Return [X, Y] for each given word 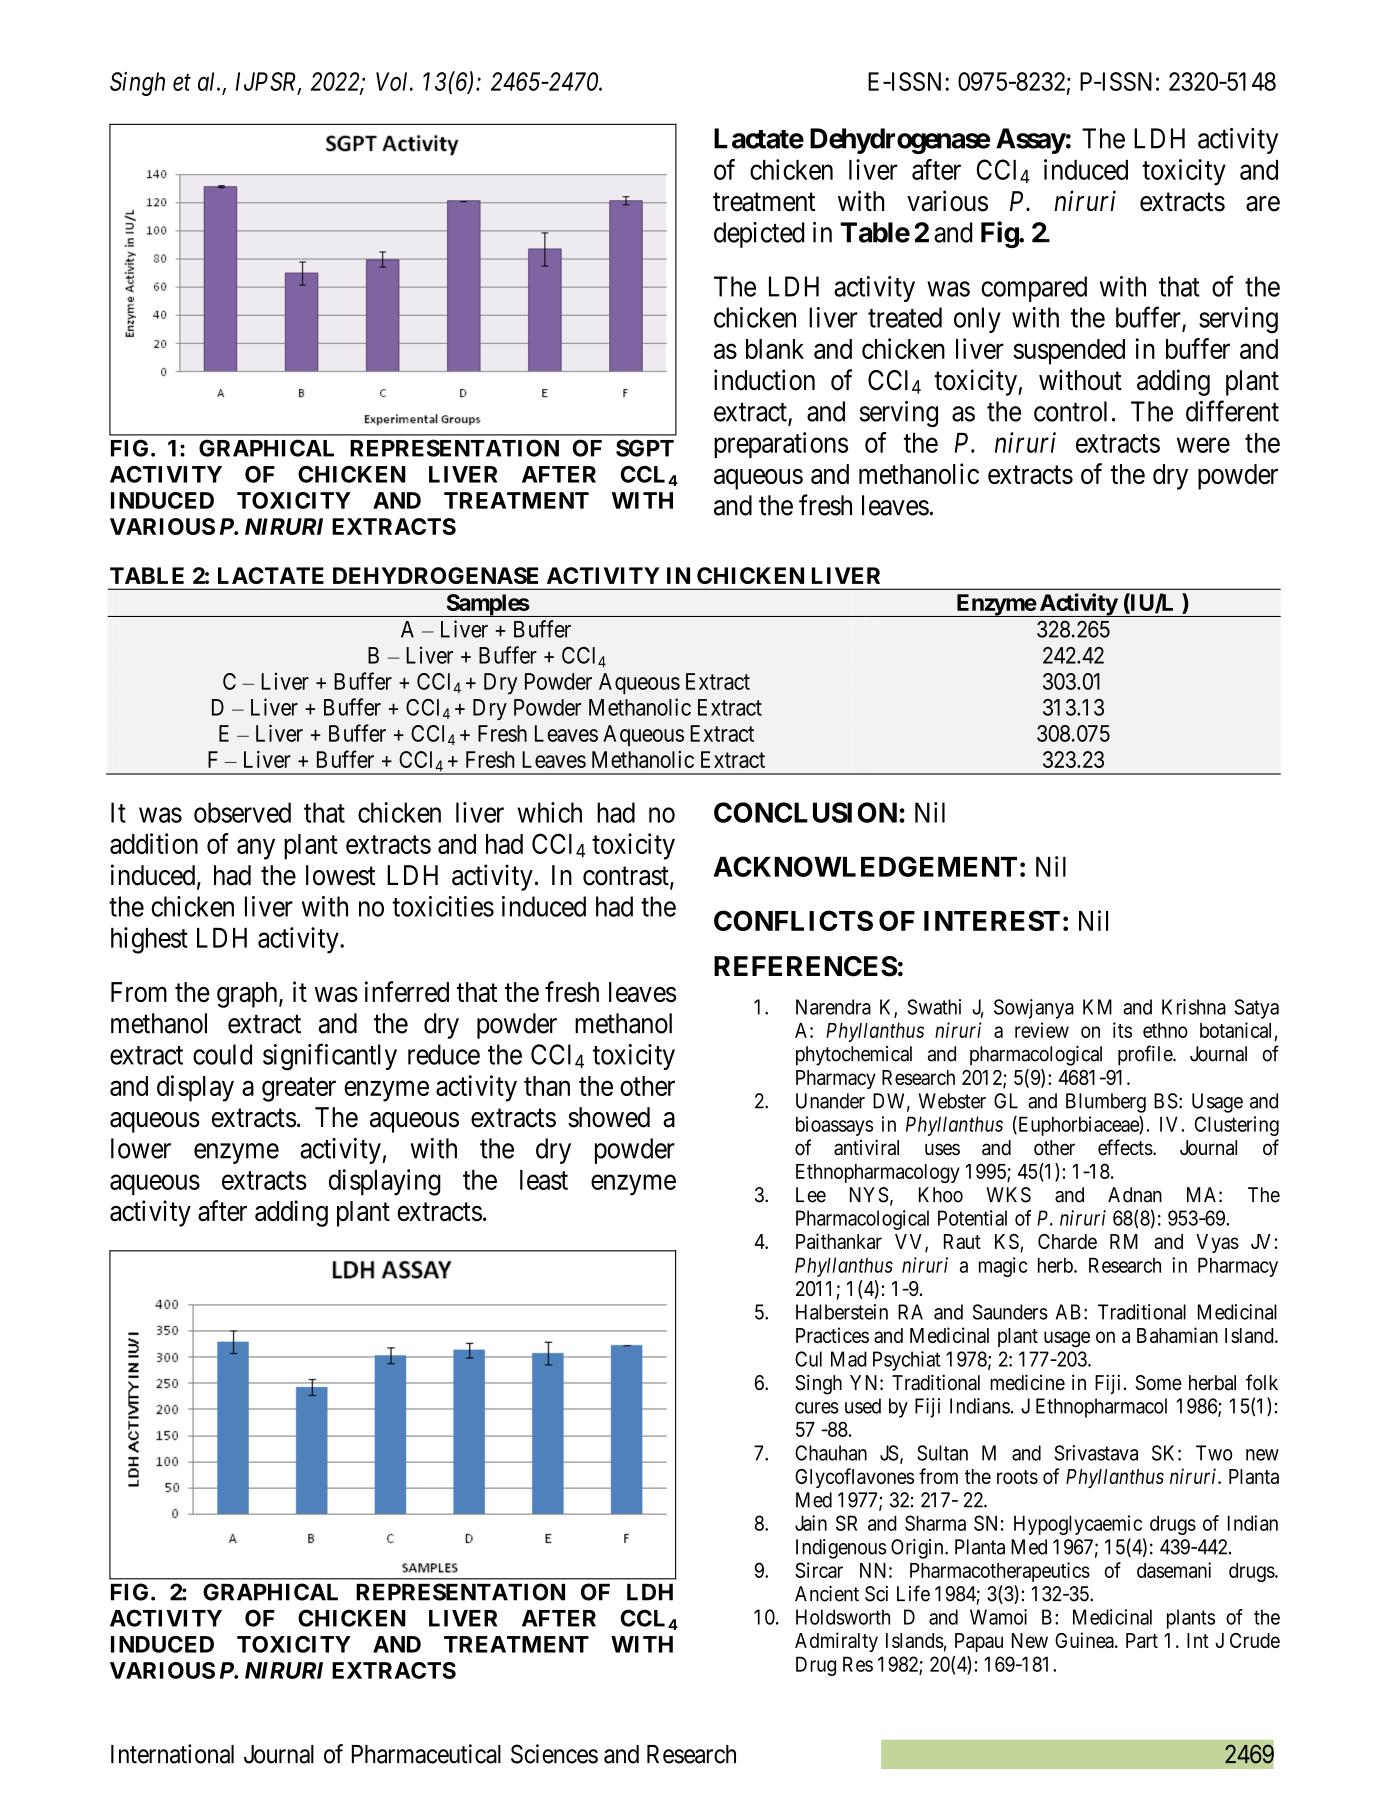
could [222, 1054]
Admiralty [836, 1642]
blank [775, 349]
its [1122, 1030]
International [172, 1754]
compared [1034, 289]
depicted [759, 235]
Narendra [833, 1007]
